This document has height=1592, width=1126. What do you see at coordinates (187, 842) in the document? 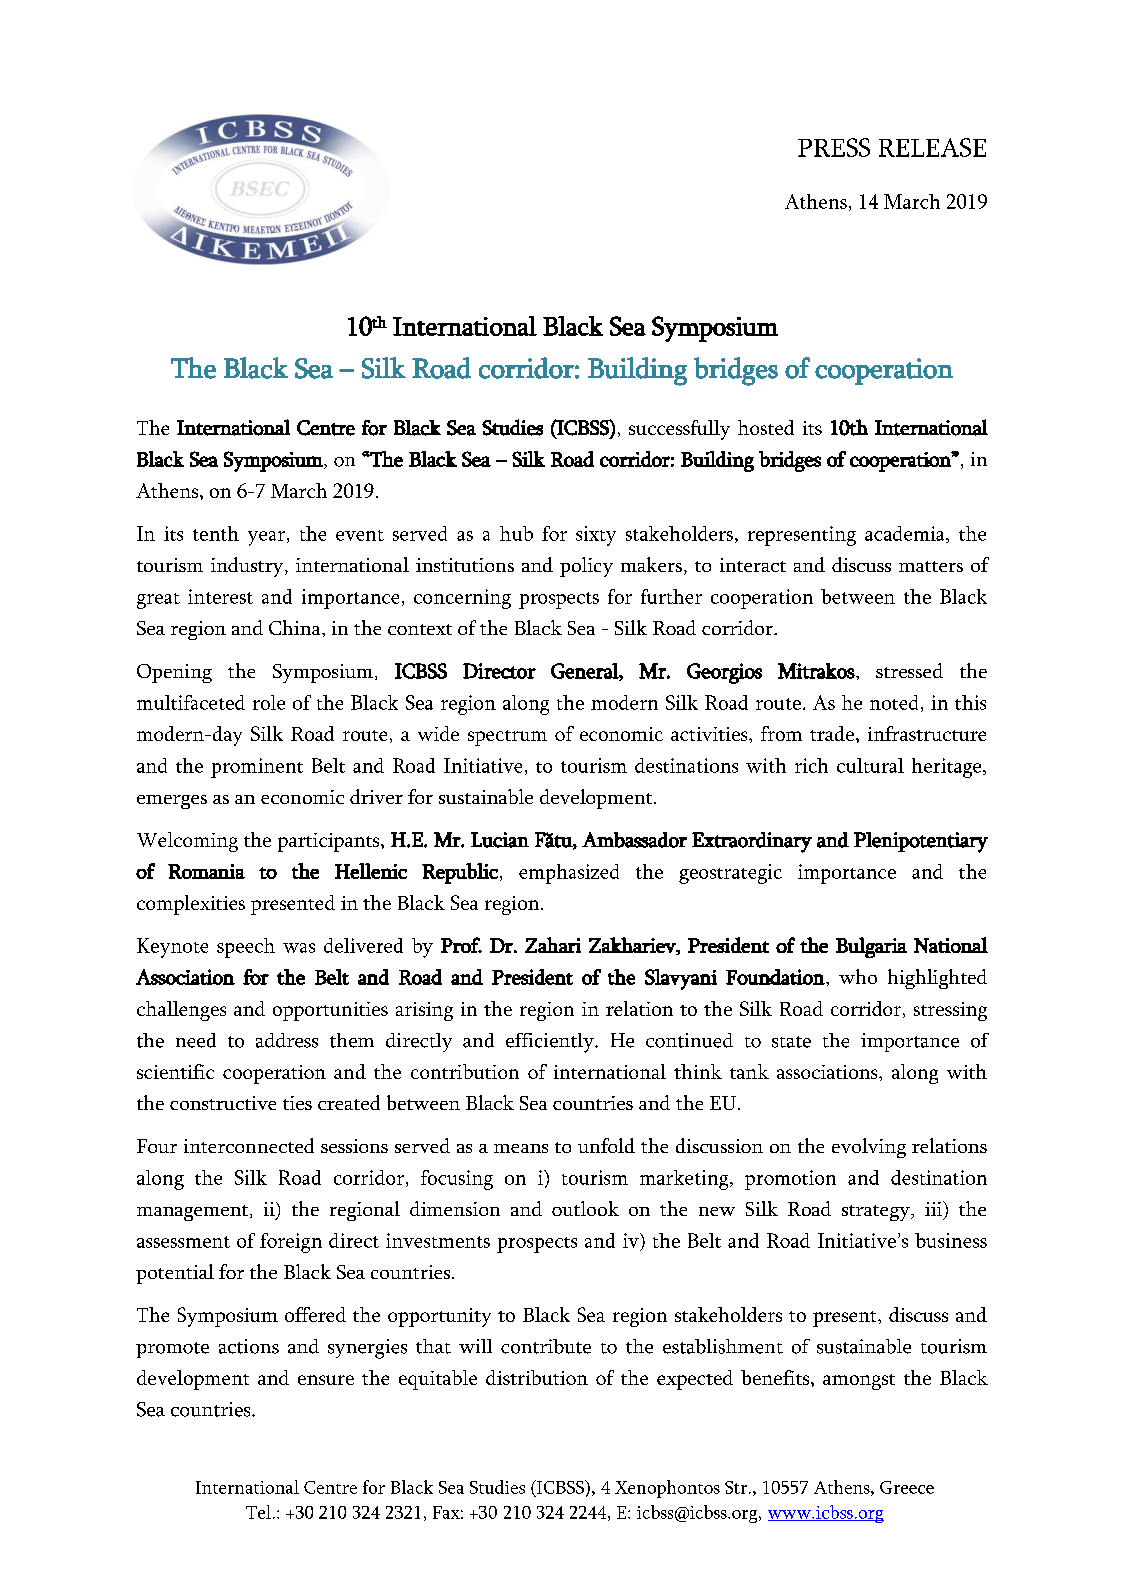
I see `Welcoming` at bounding box center [187, 842].
